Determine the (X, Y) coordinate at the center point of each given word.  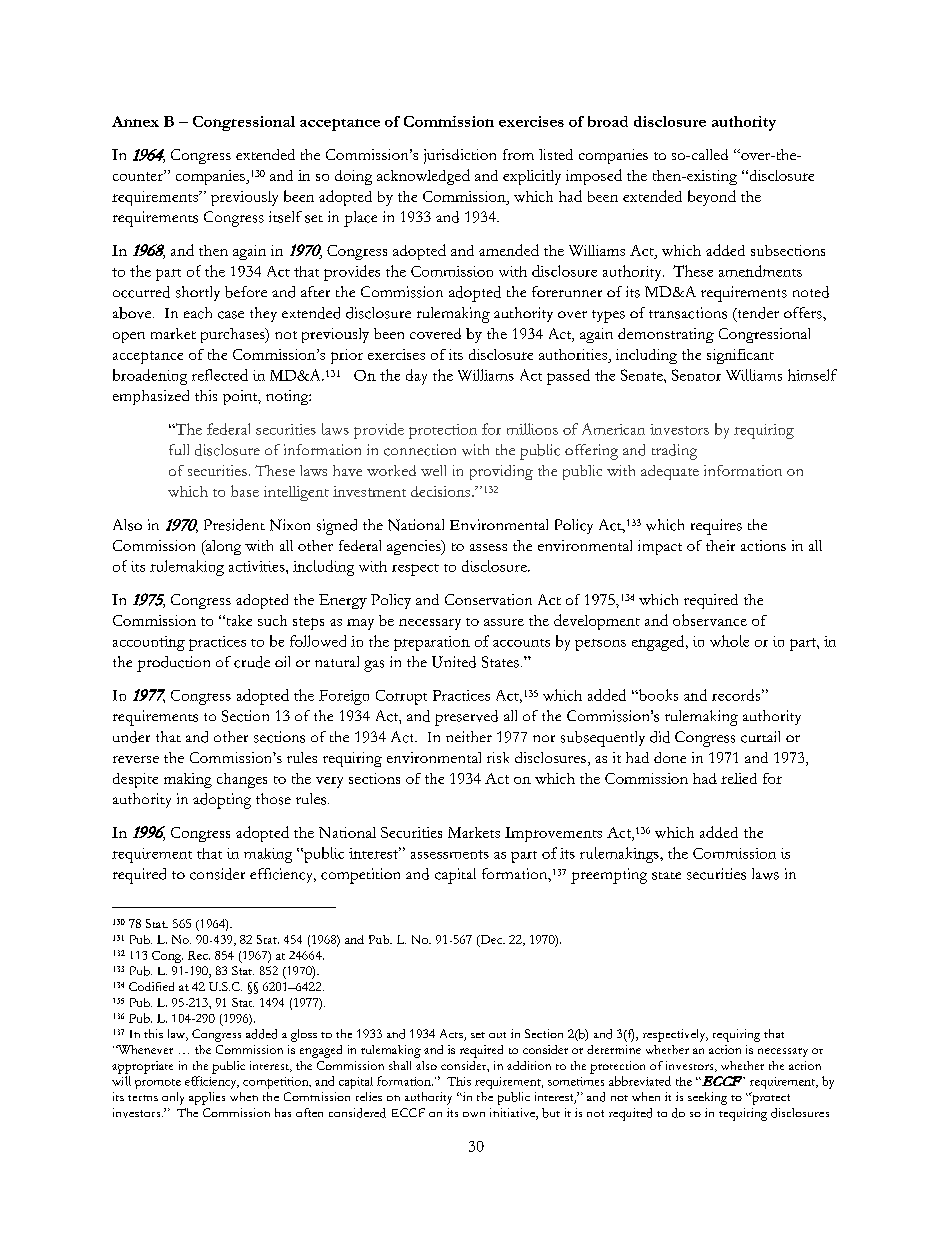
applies (207, 1098)
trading (674, 452)
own (474, 1114)
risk (498, 757)
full (179, 449)
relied (739, 778)
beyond (712, 198)
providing (501, 472)
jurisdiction (460, 156)
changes (242, 780)
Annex (135, 121)
